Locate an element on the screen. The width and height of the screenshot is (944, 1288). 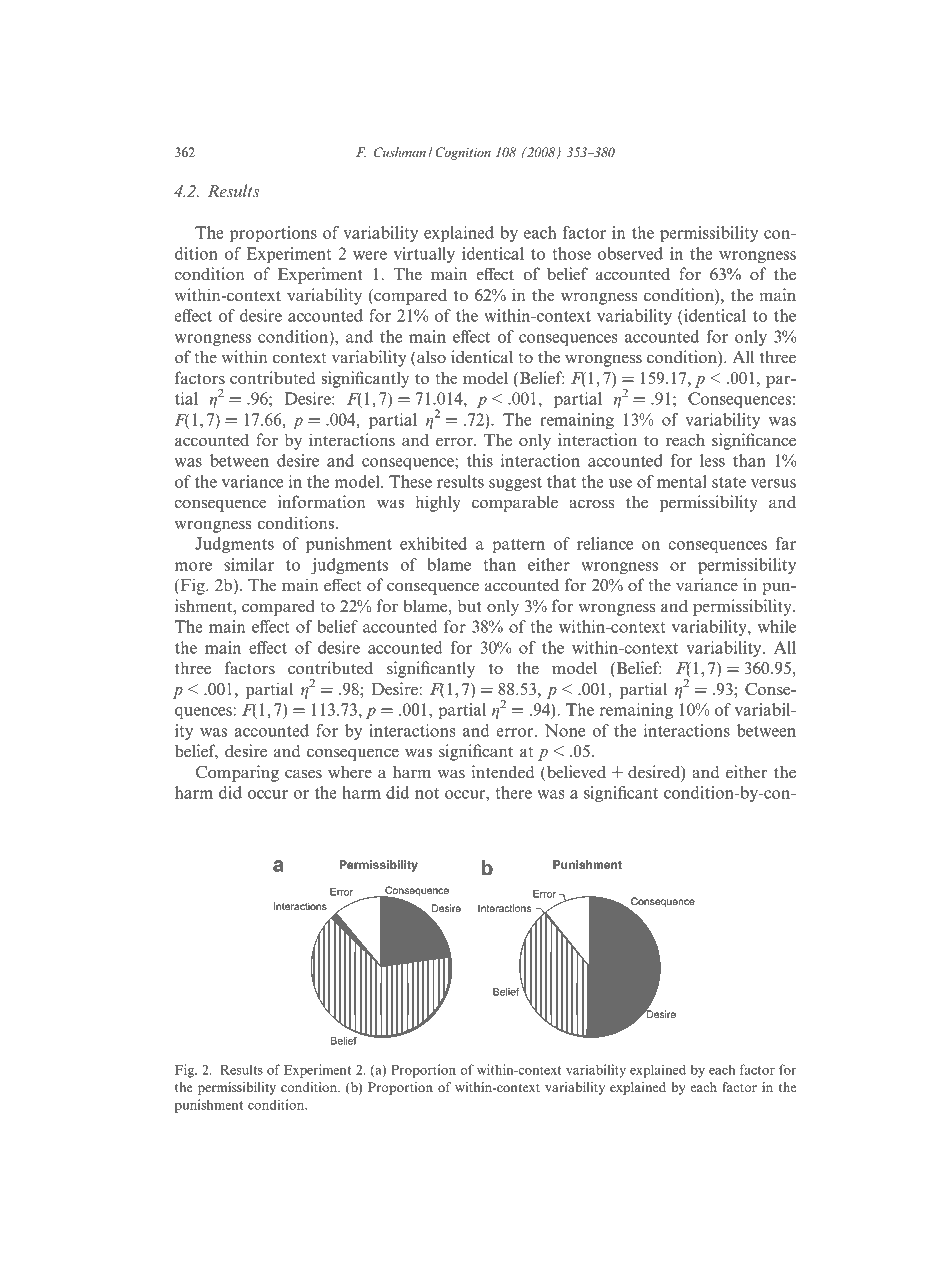
this is located at coordinates (480, 460).
